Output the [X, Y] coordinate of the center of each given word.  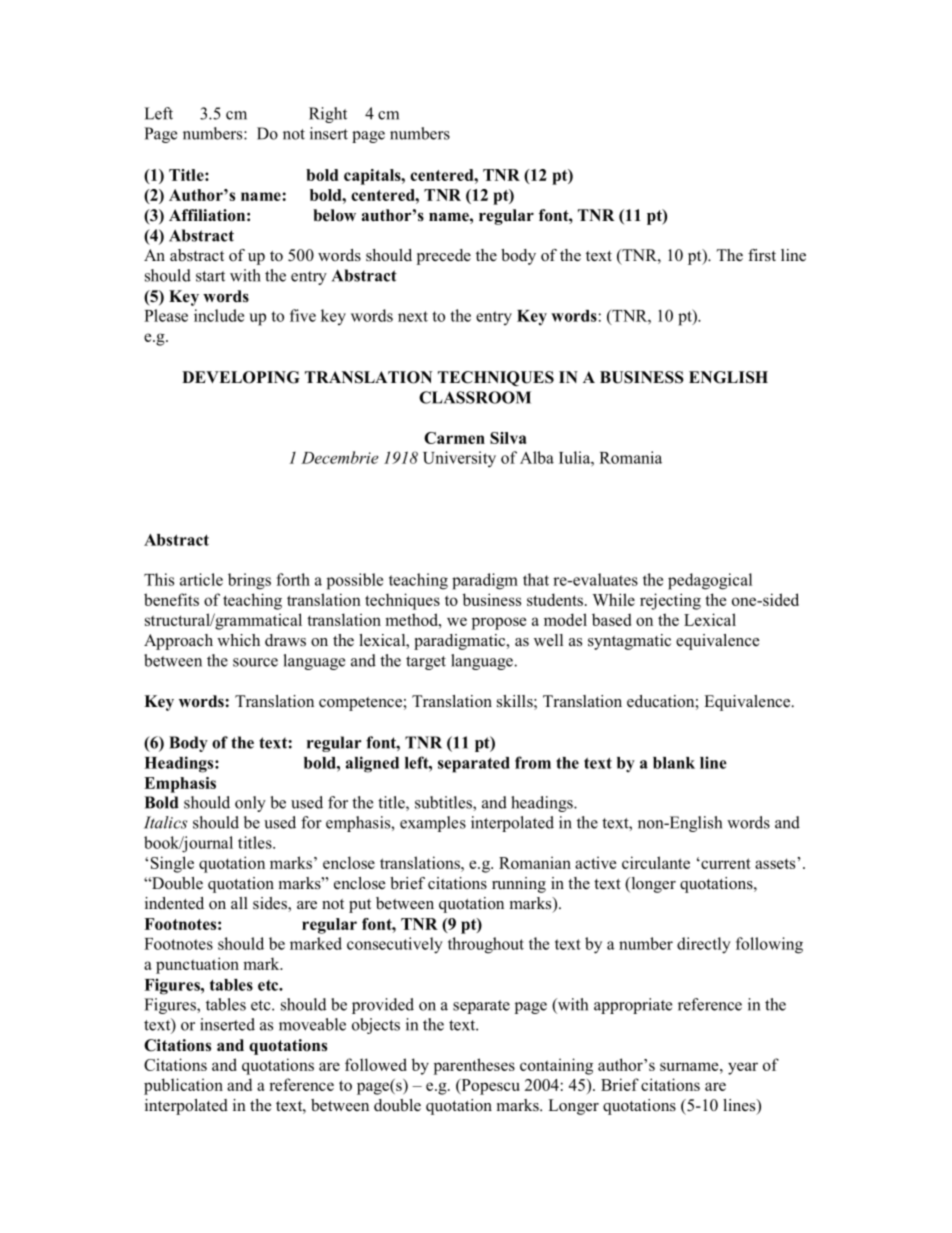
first [762, 255]
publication [183, 1086]
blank [674, 763]
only [250, 804]
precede [444, 257]
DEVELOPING [241, 377]
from [533, 762]
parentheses [474, 1066]
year [743, 1068]
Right [328, 115]
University [459, 459]
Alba [537, 457]
